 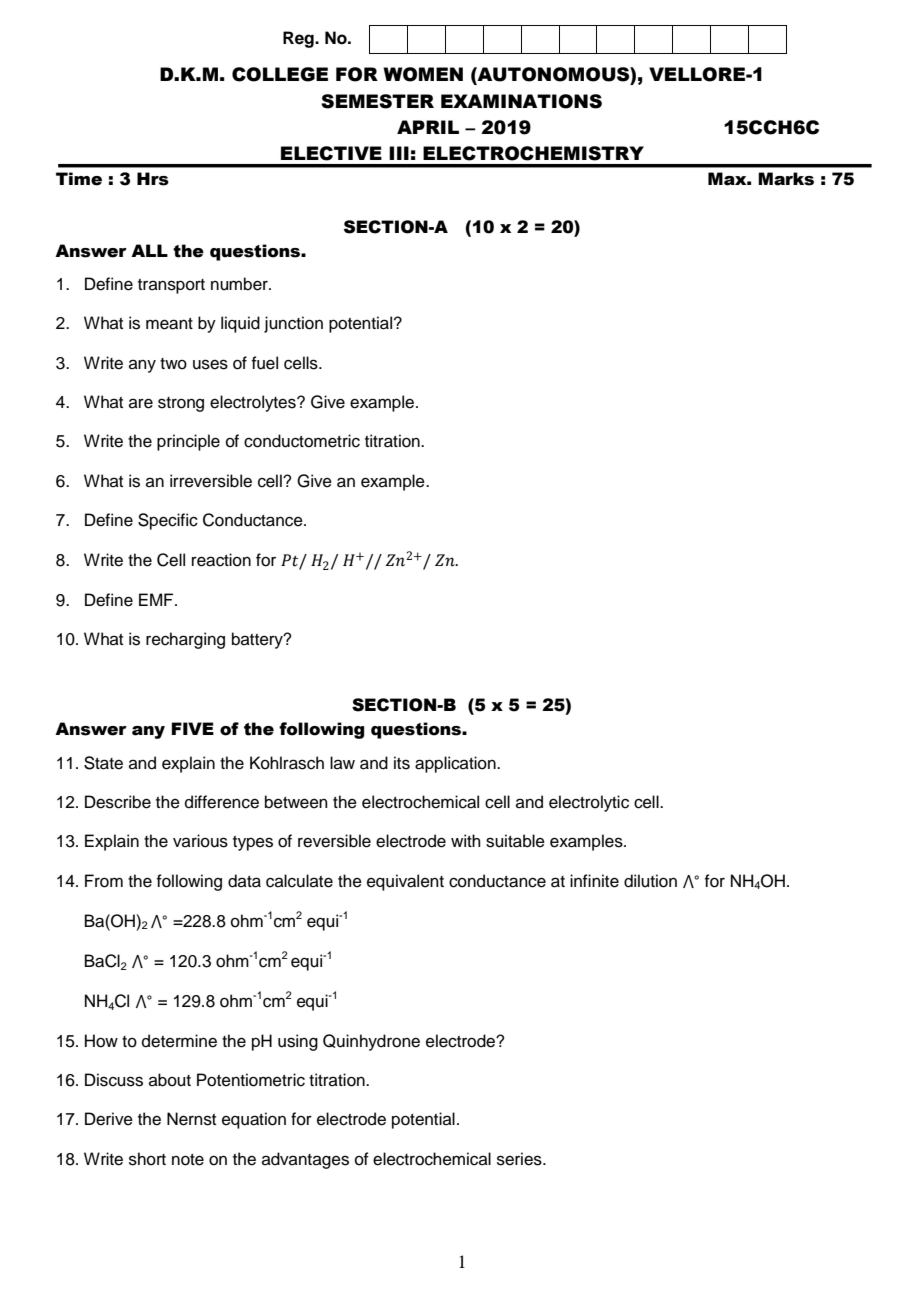 I want to click on dilution, so click(x=650, y=881).
